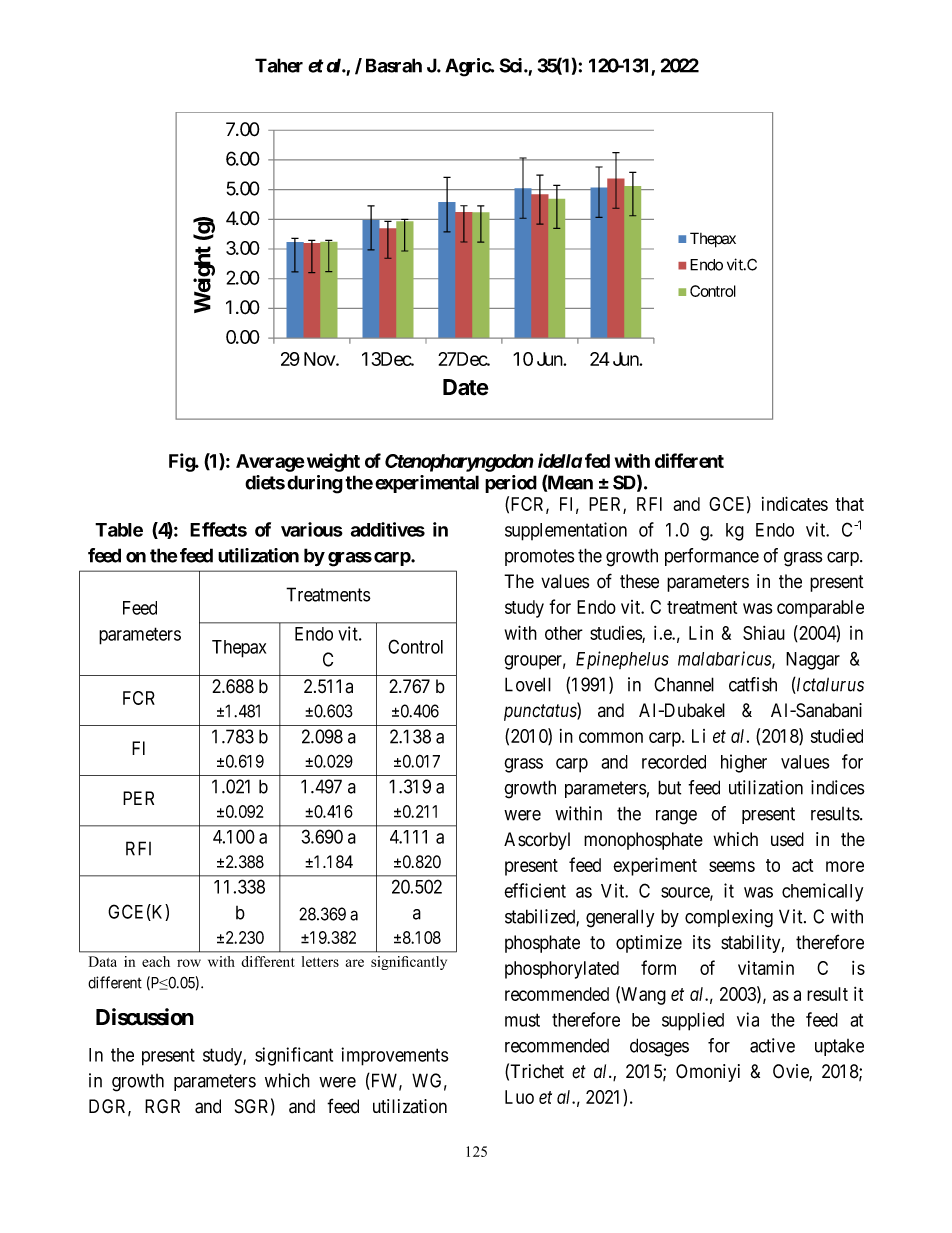 This screenshot has height=1233, width=952. What do you see at coordinates (597, 460) in the screenshot?
I see `fed` at bounding box center [597, 460].
